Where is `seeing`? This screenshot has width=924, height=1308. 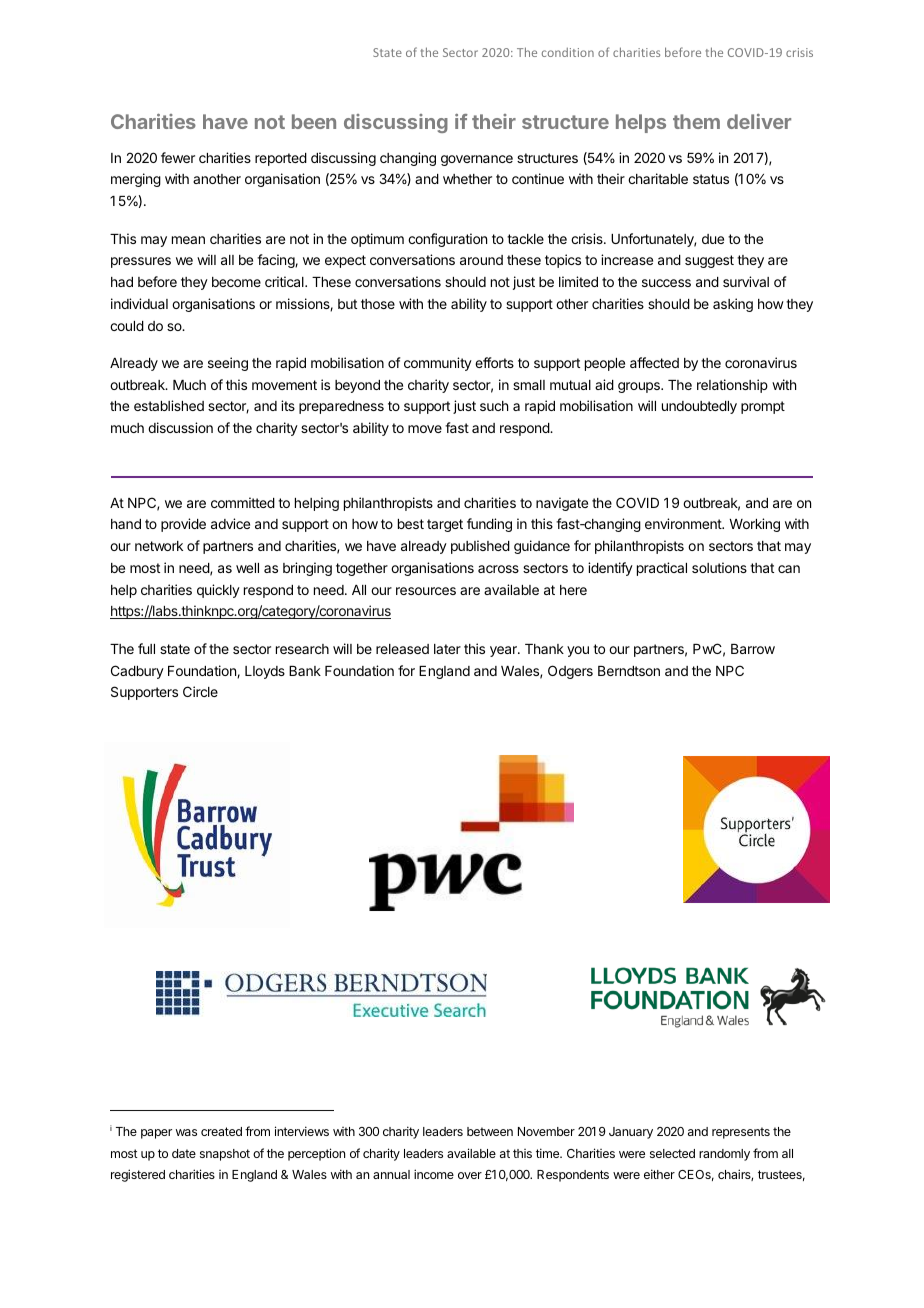 seeing is located at coordinates (228, 364).
